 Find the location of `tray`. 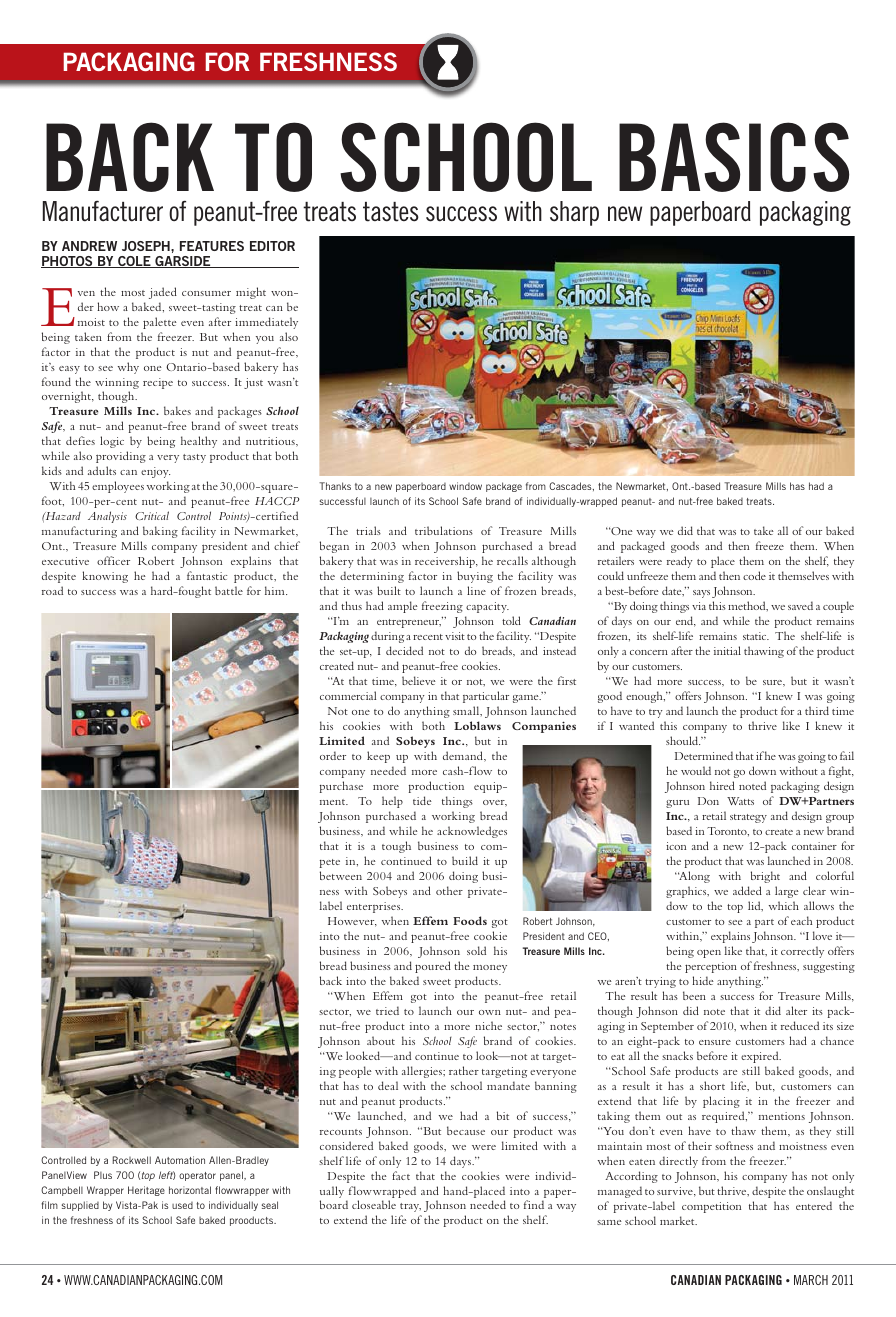

tray is located at coordinates (410, 1207).
